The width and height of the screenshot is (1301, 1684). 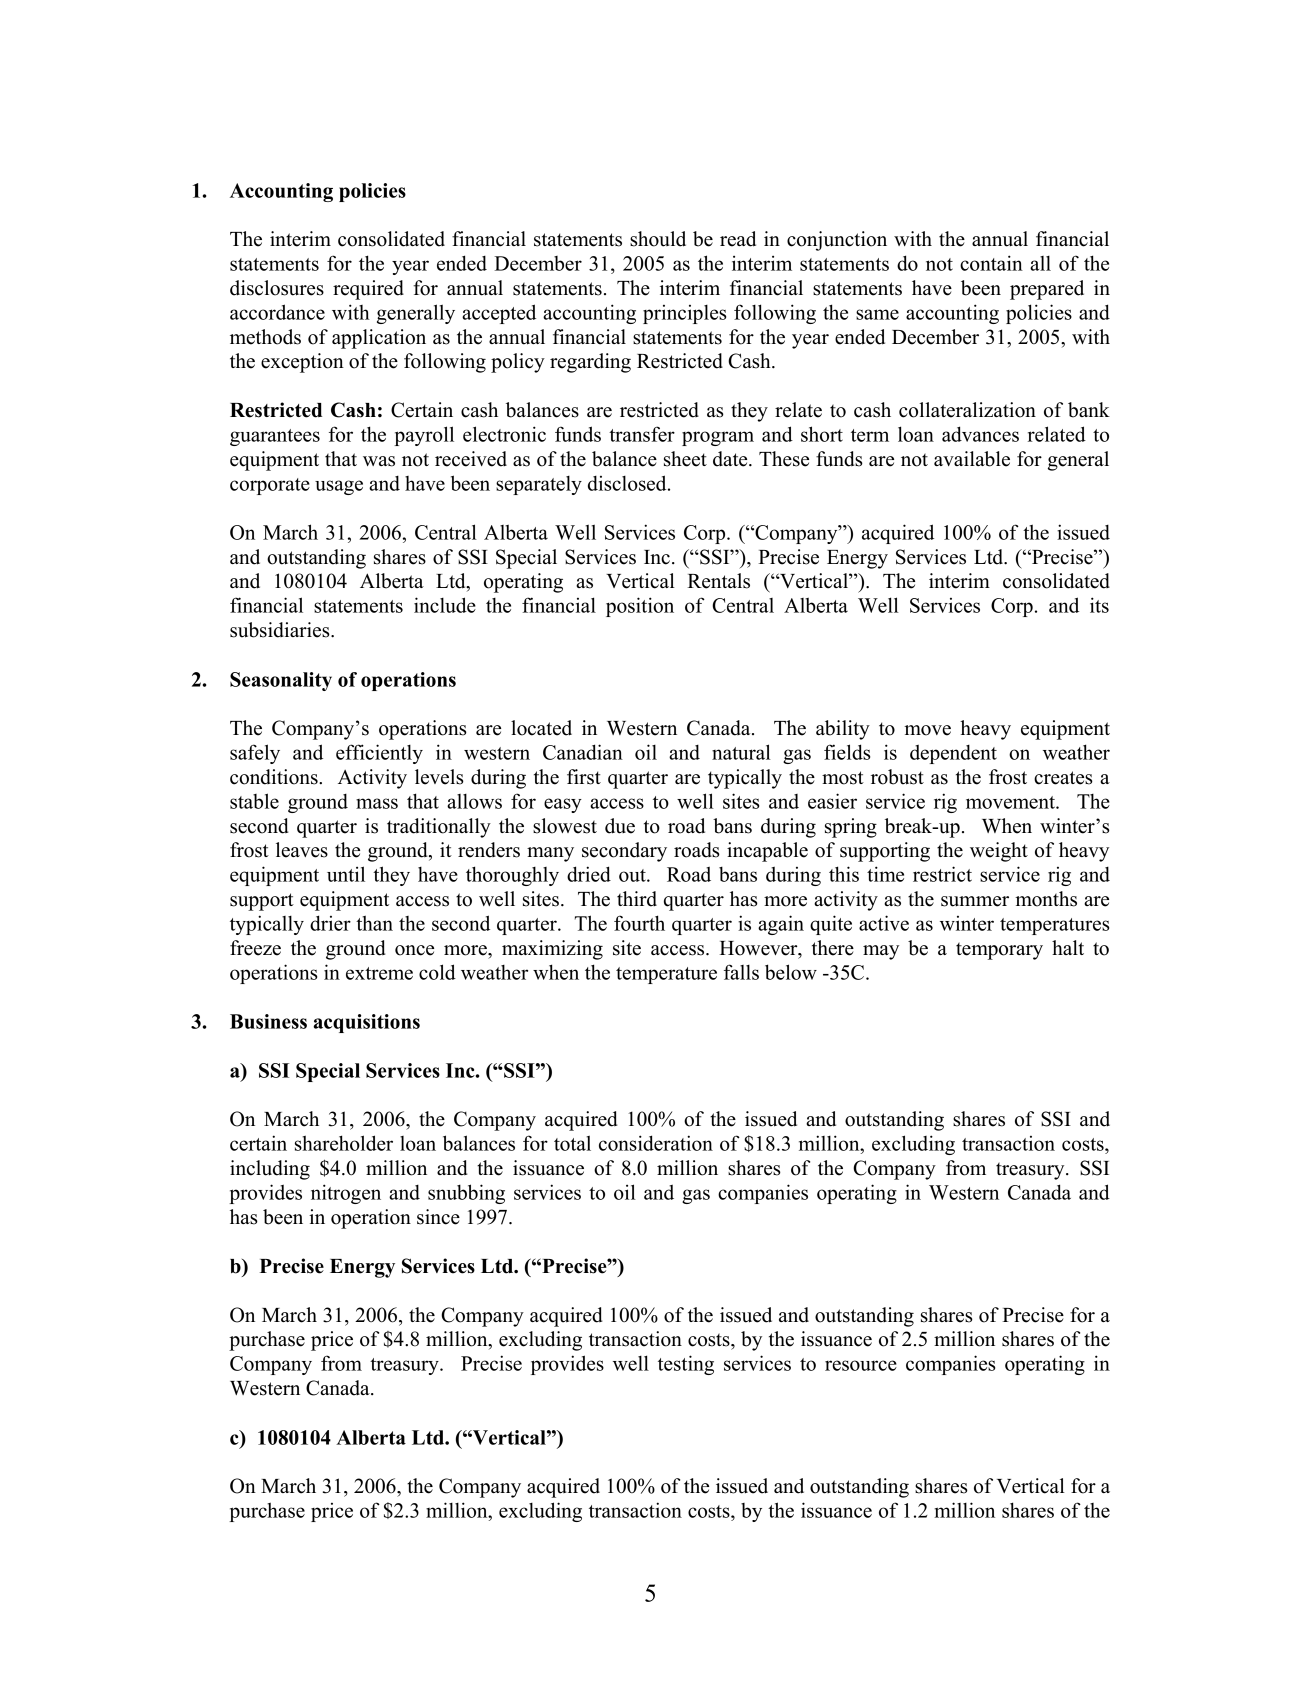 I want to click on acquisitions, so click(x=366, y=1023).
